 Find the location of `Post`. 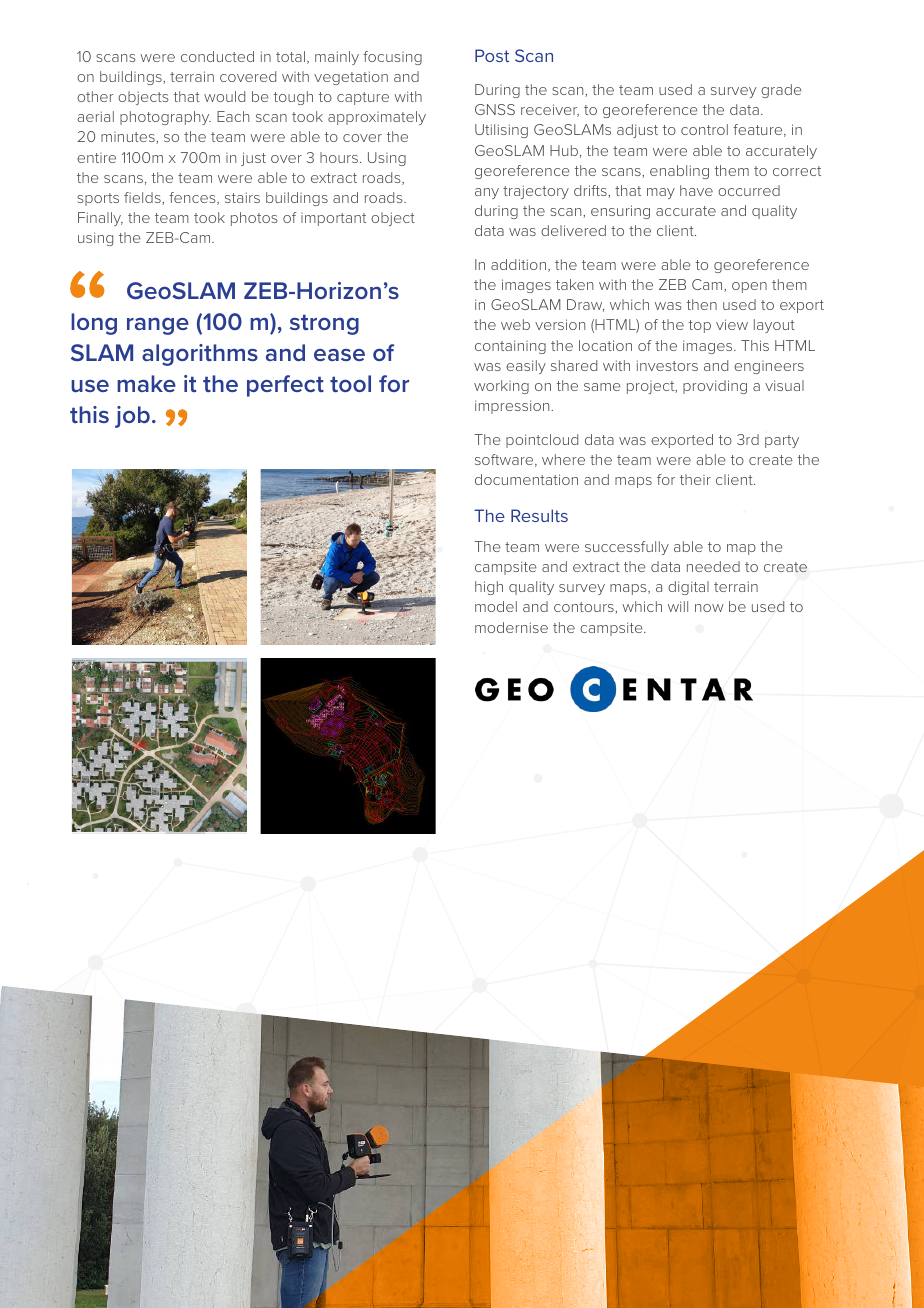

Post is located at coordinates (492, 55).
